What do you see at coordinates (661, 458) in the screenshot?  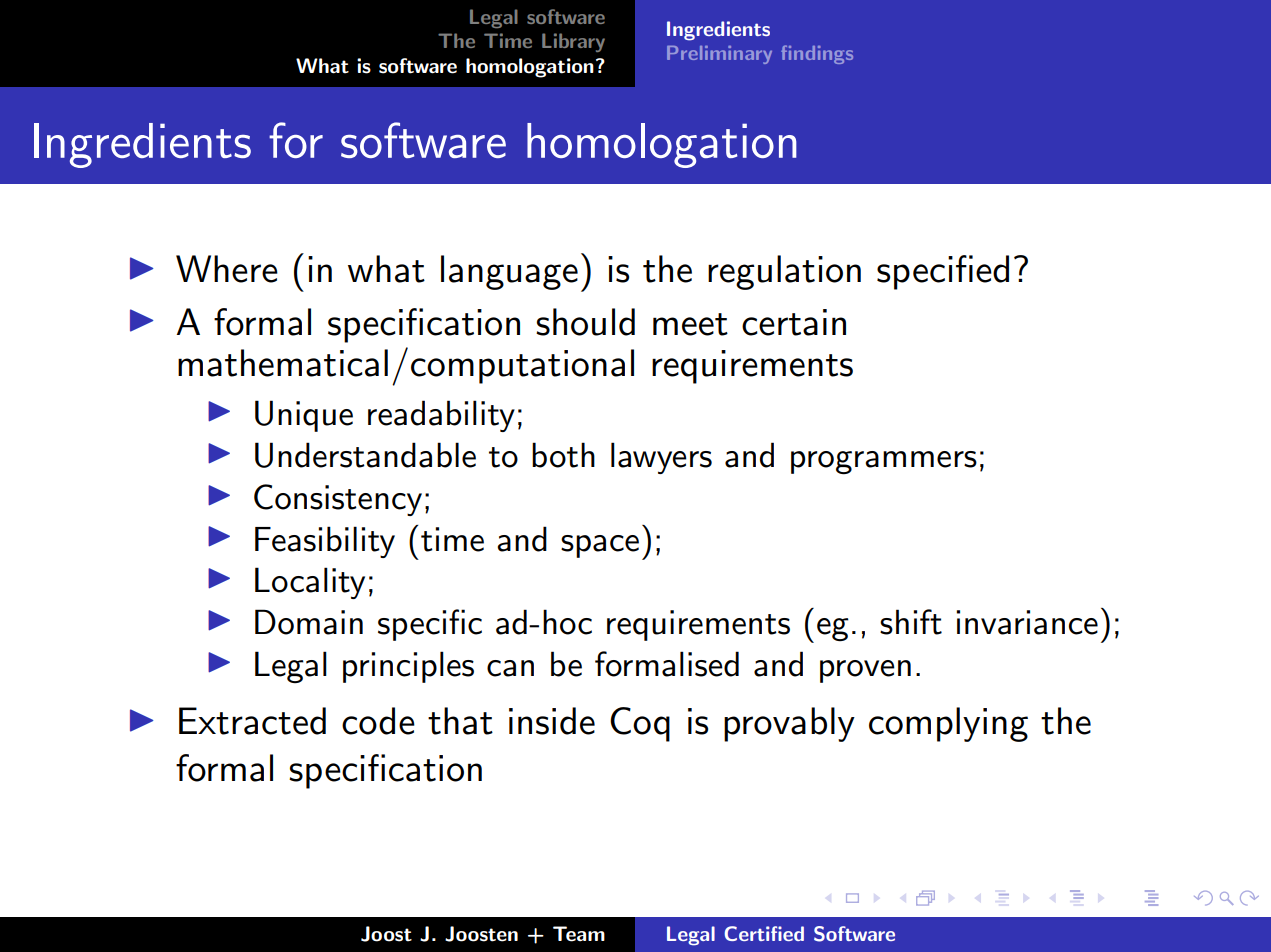 I see `lawyers` at bounding box center [661, 458].
